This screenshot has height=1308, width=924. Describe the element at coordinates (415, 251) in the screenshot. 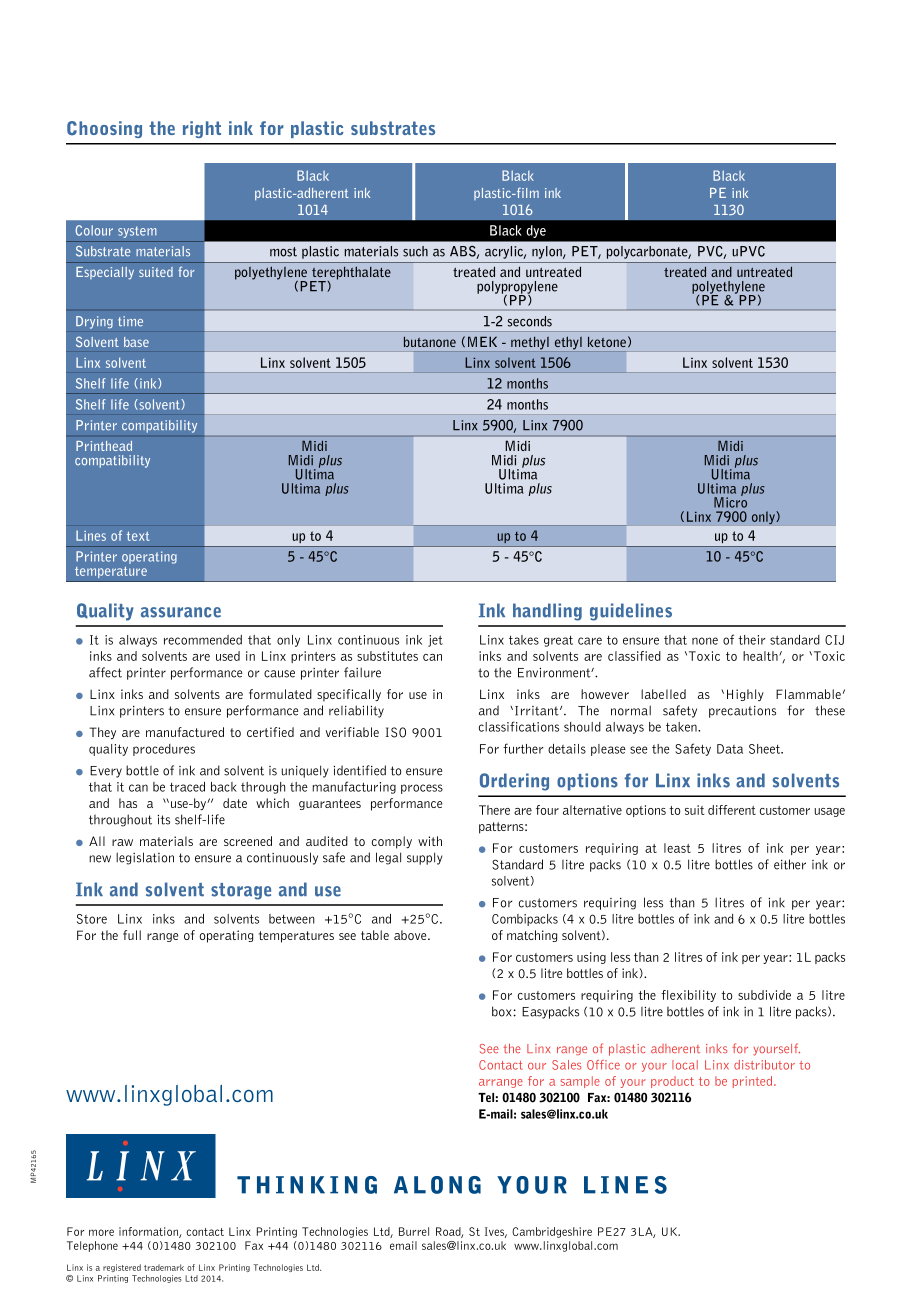

I see `such` at that location.
